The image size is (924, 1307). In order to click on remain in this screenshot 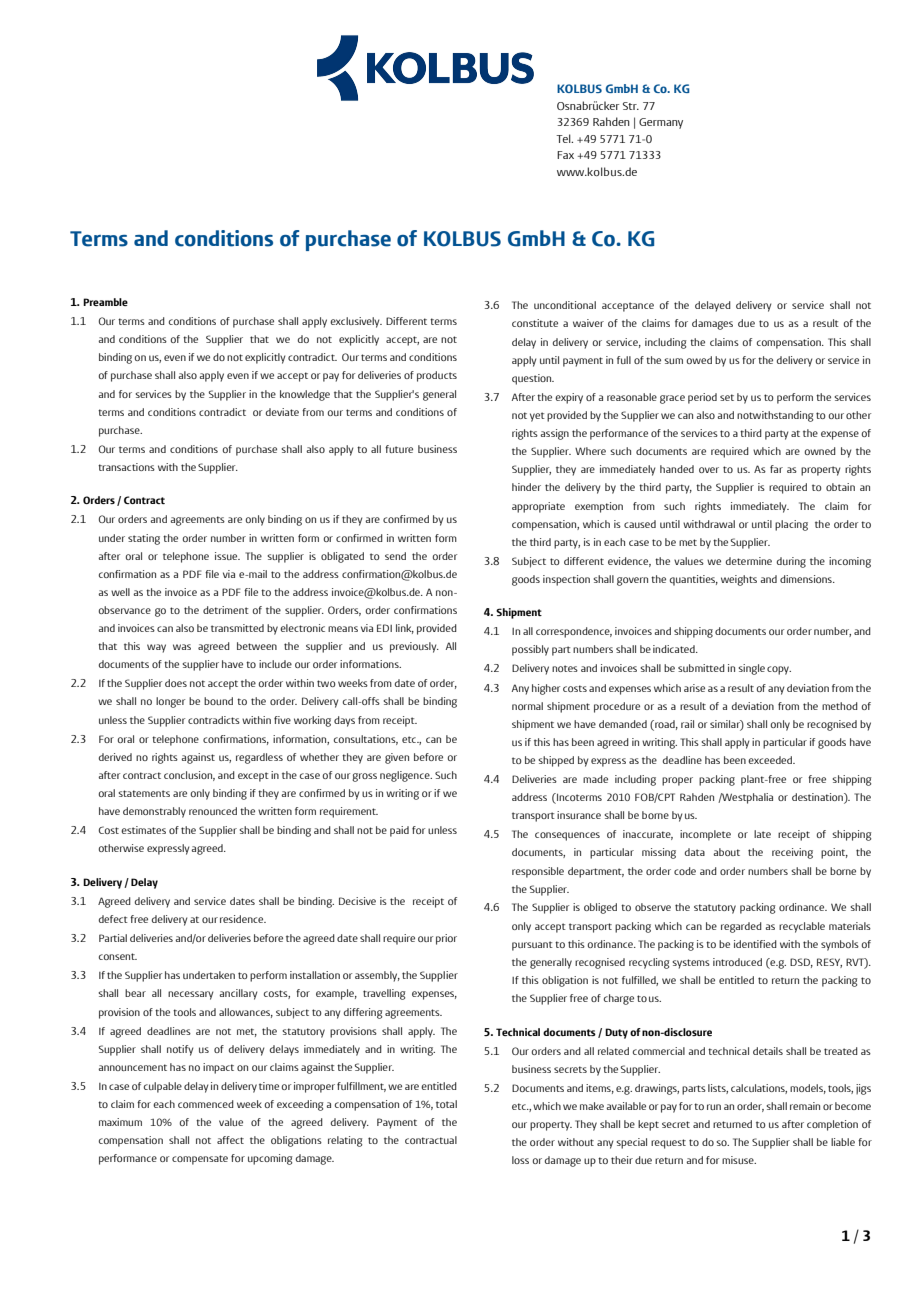, I will do `click(805, 1106)`.
